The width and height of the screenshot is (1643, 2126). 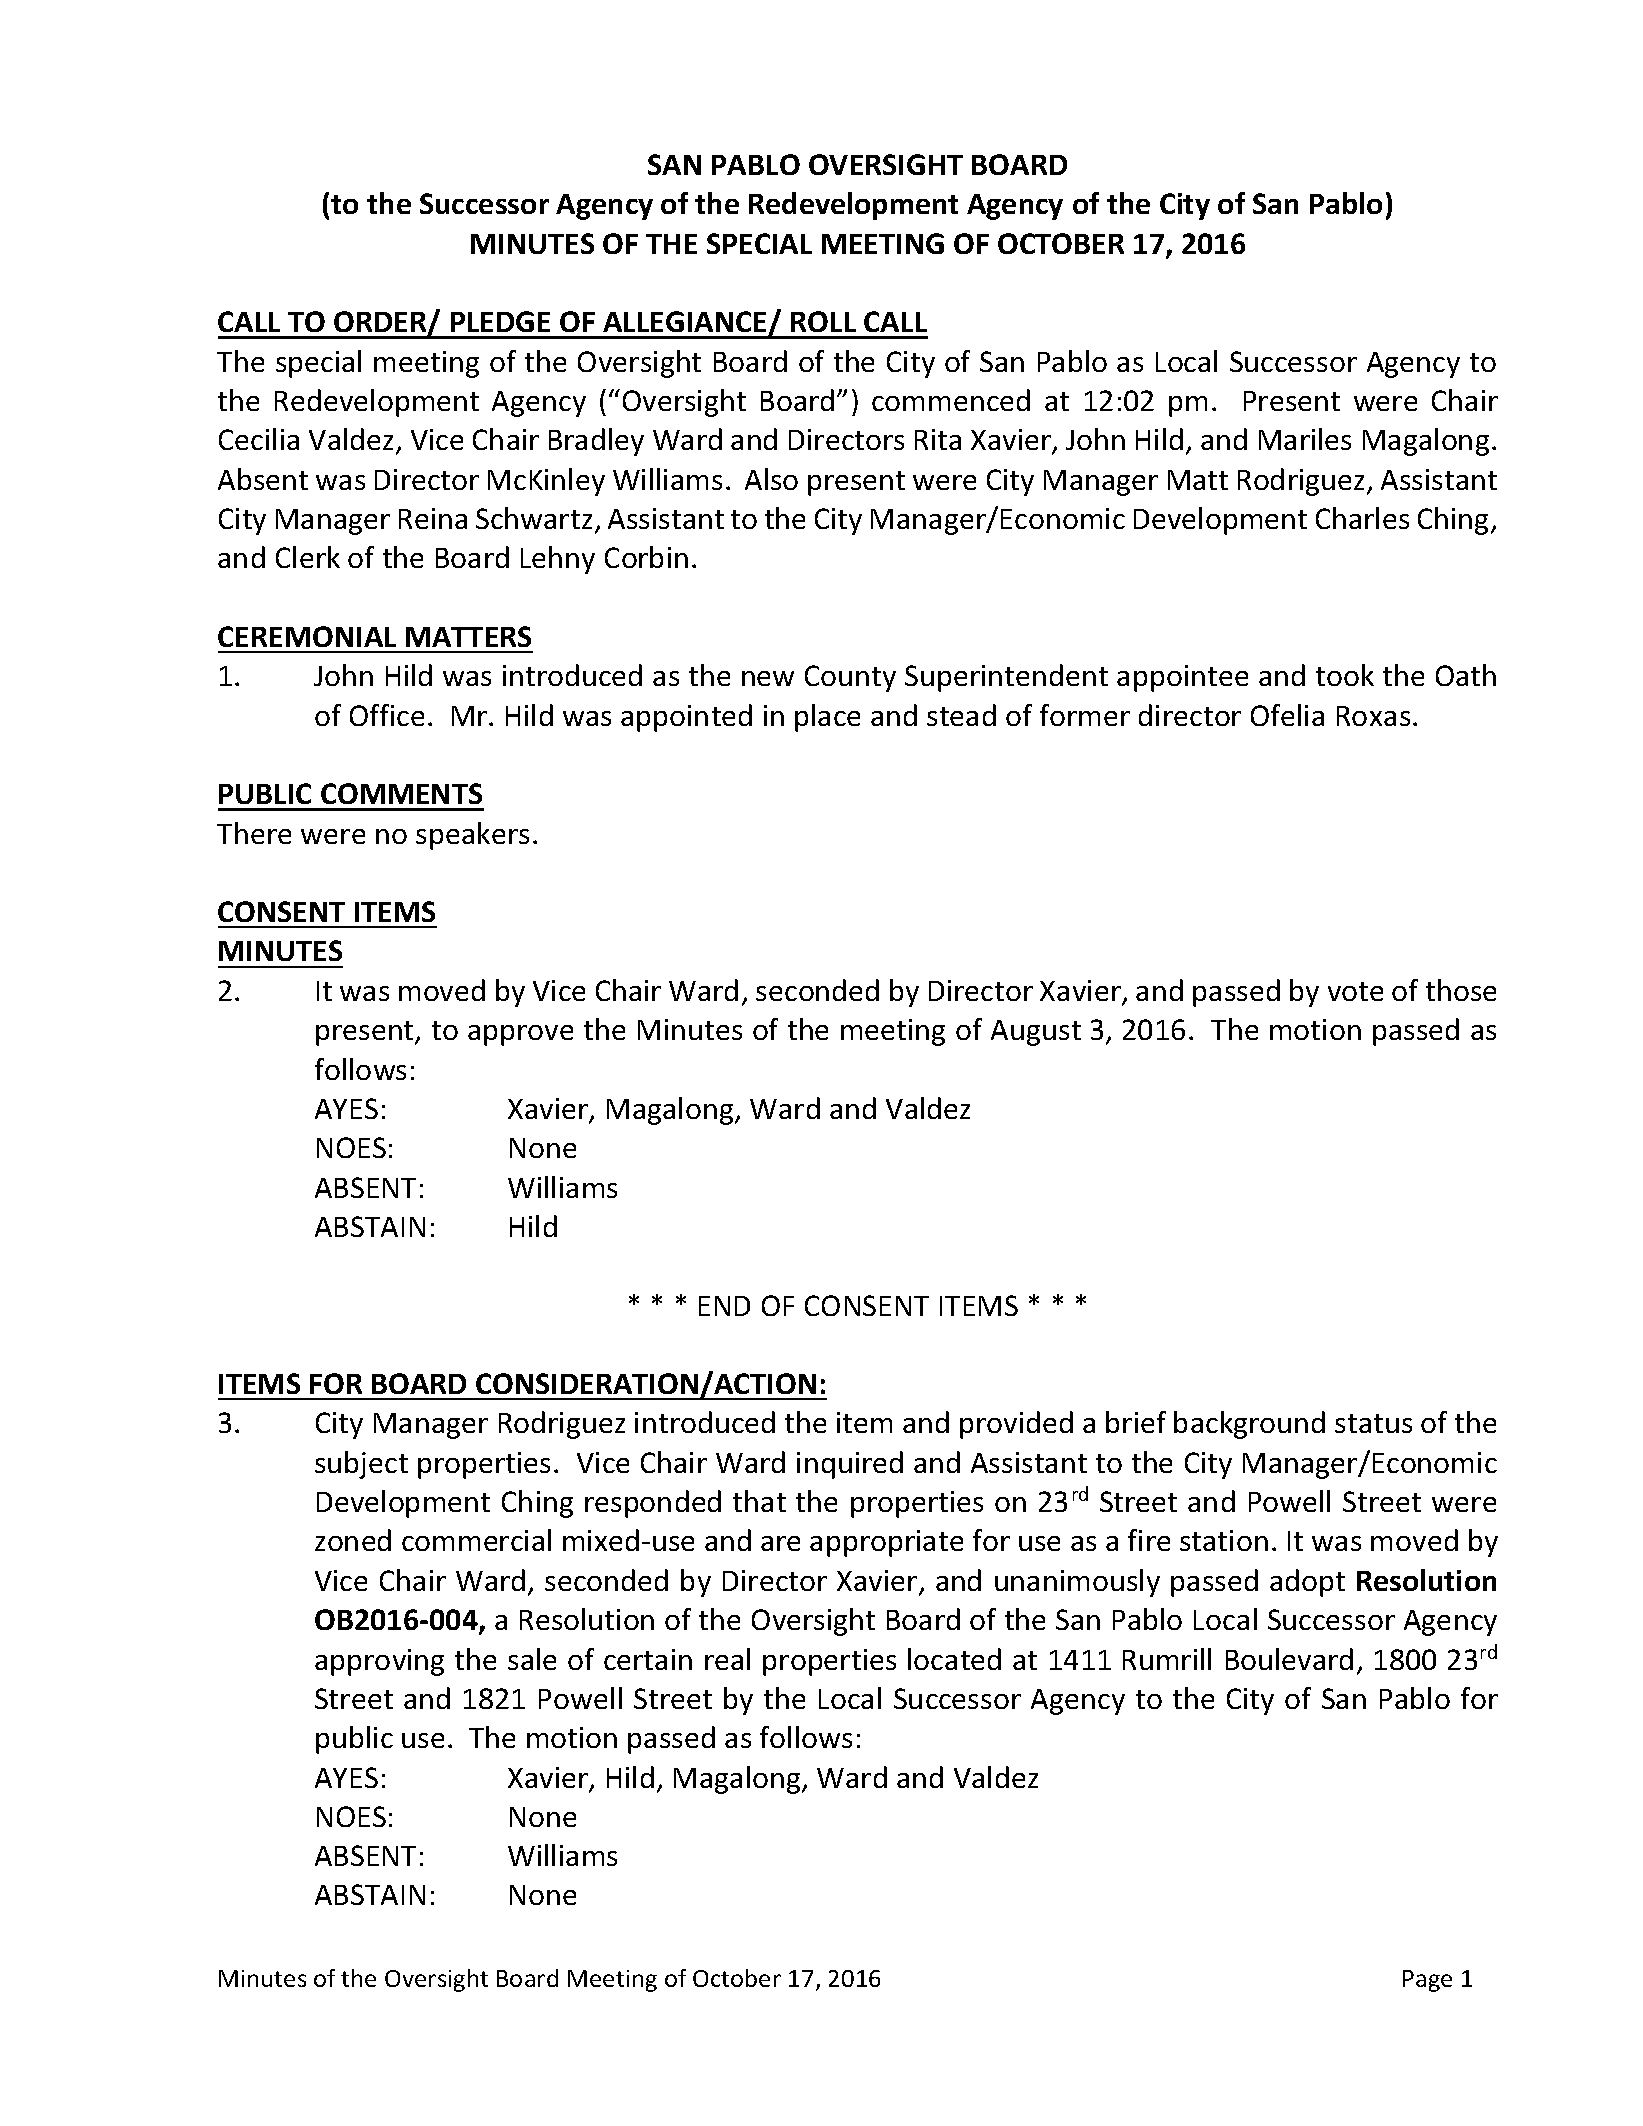 I want to click on located, so click(x=954, y=1659).
